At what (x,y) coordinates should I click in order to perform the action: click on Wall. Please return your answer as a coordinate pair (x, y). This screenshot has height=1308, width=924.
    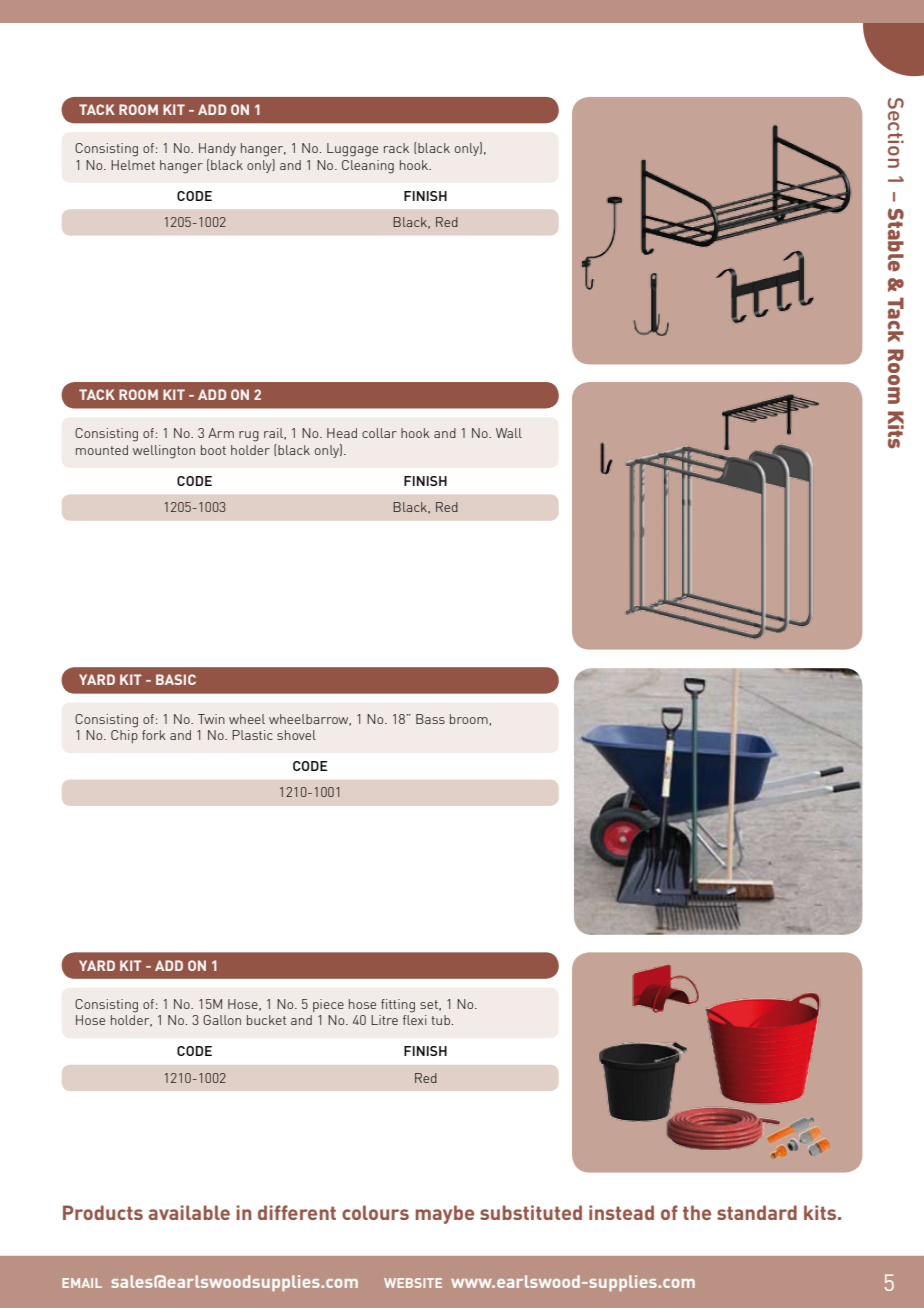
    Looking at the image, I should click on (509, 433).
